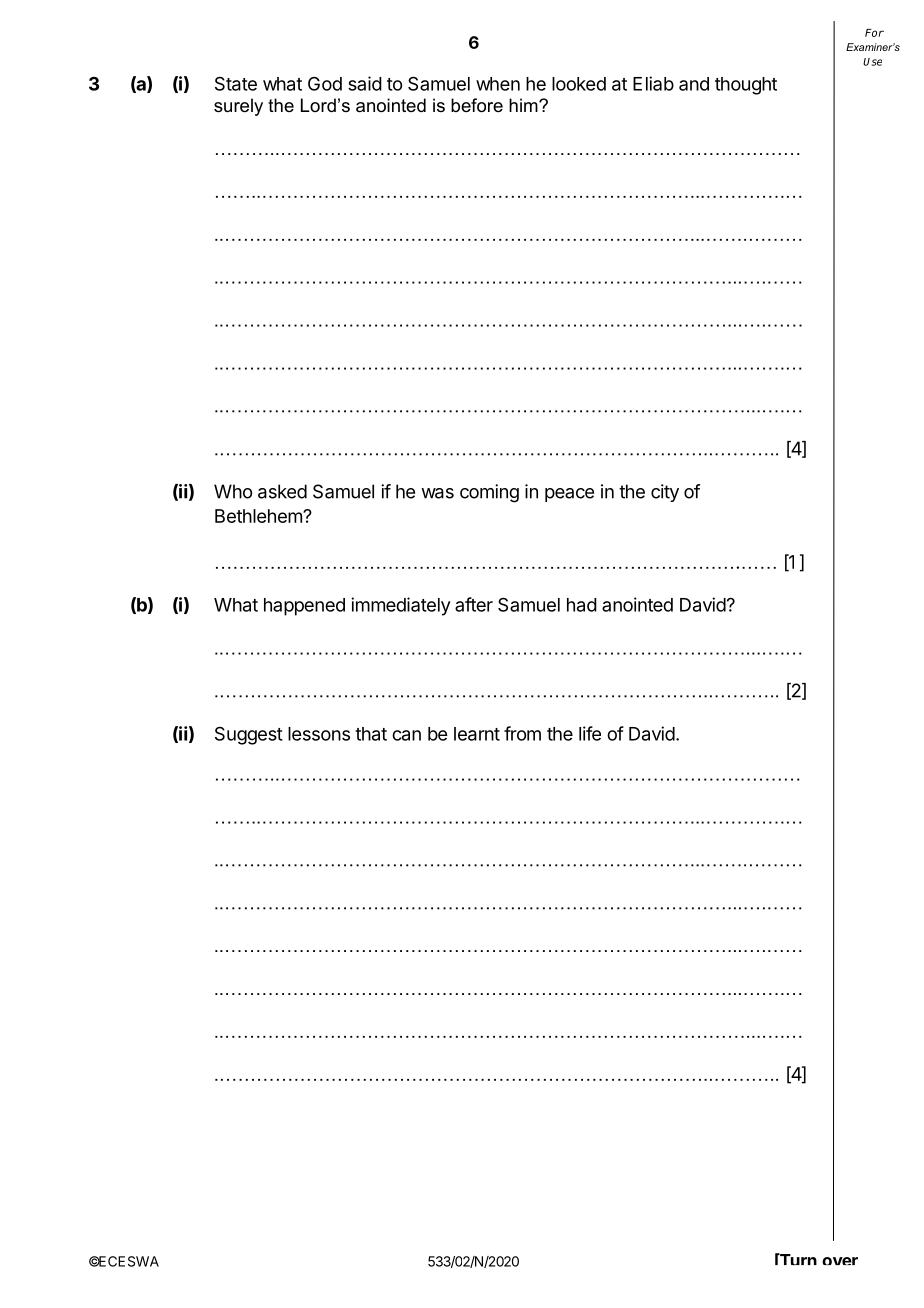 This image has height=1308, width=924. I want to click on had, so click(582, 605).
